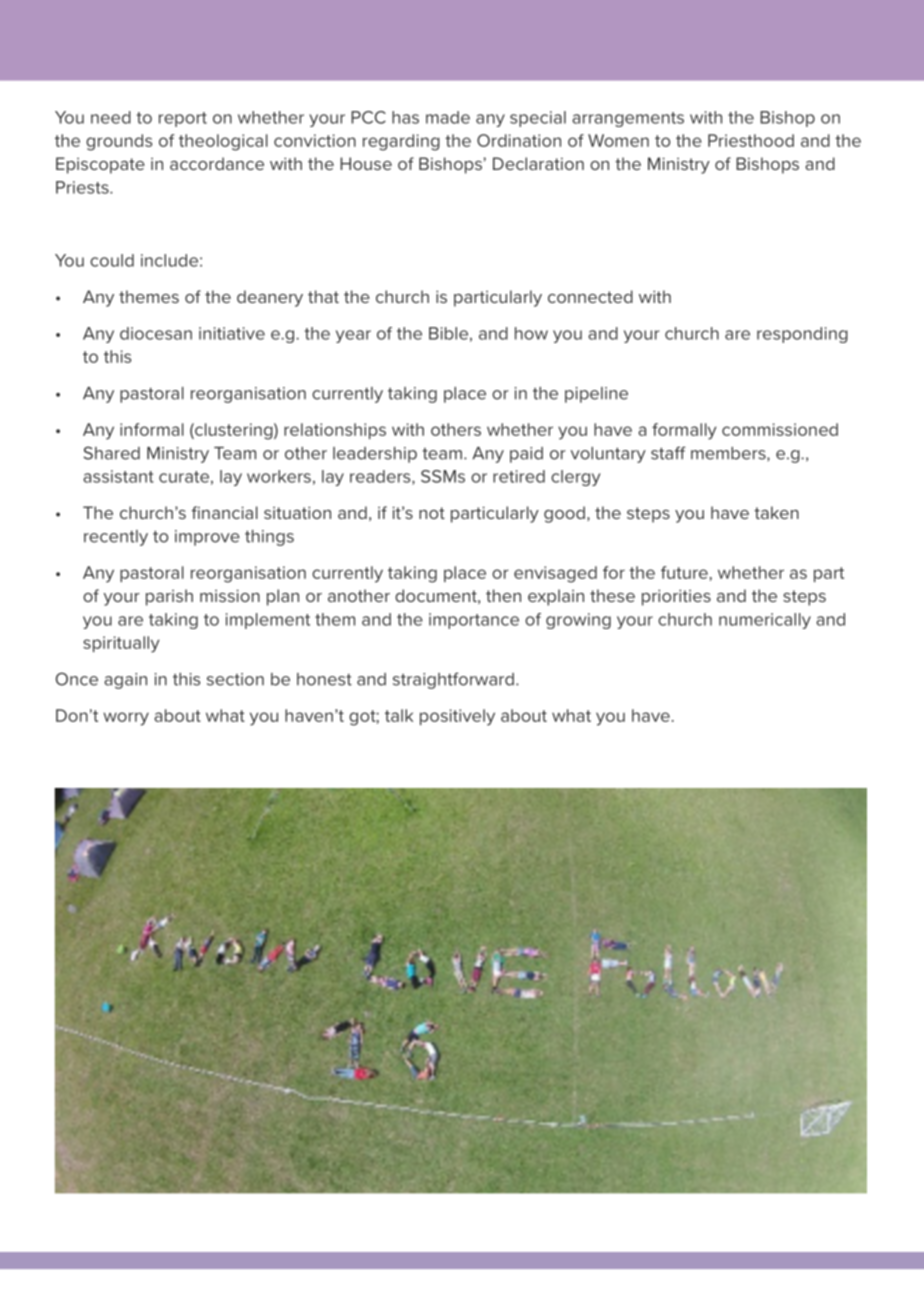 The height and width of the screenshot is (1308, 924). I want to click on initiative, so click(232, 333).
